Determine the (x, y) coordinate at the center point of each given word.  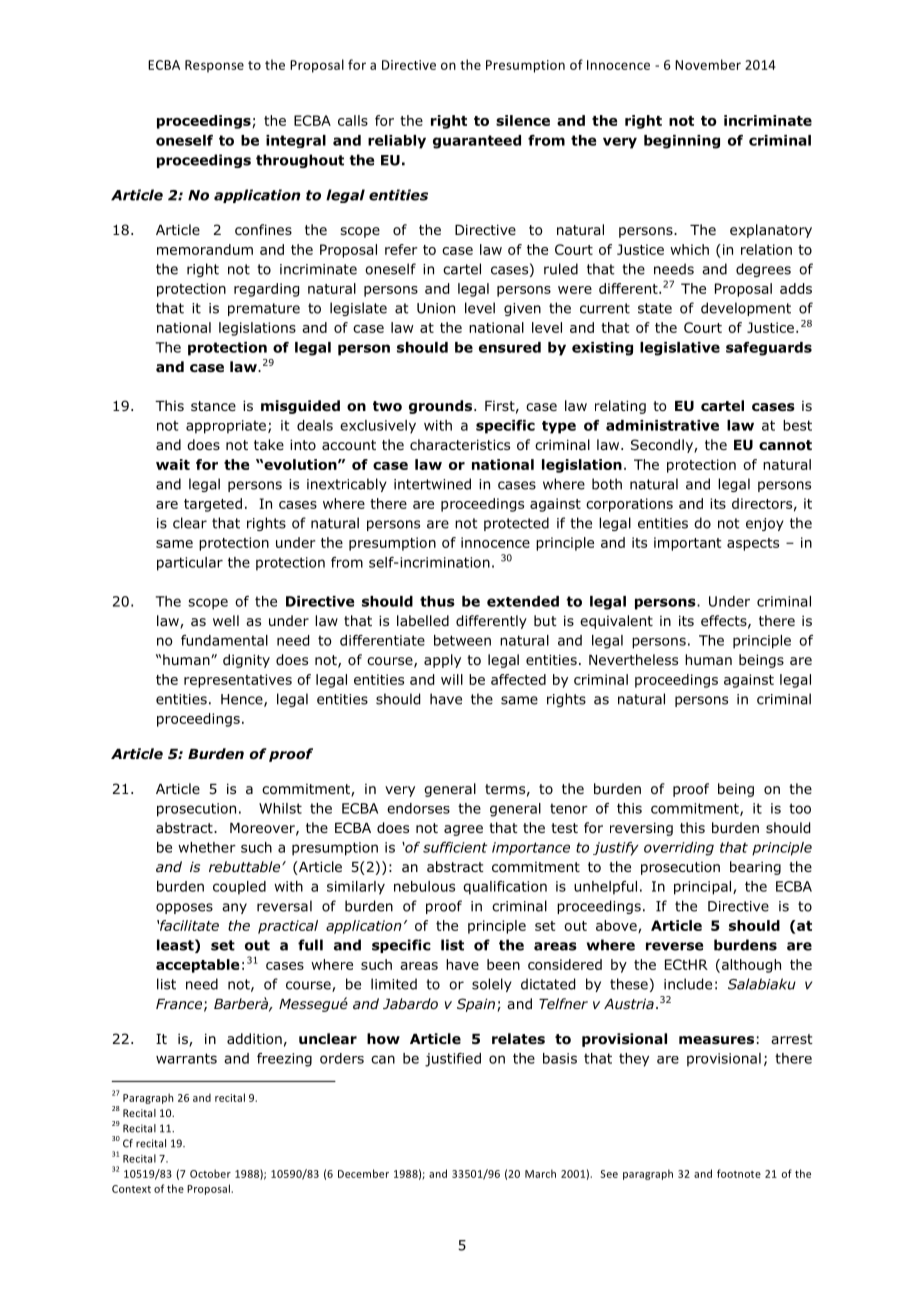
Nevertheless (633, 659)
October (210, 1173)
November (708, 64)
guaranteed (477, 142)
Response (214, 66)
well (226, 620)
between (462, 640)
